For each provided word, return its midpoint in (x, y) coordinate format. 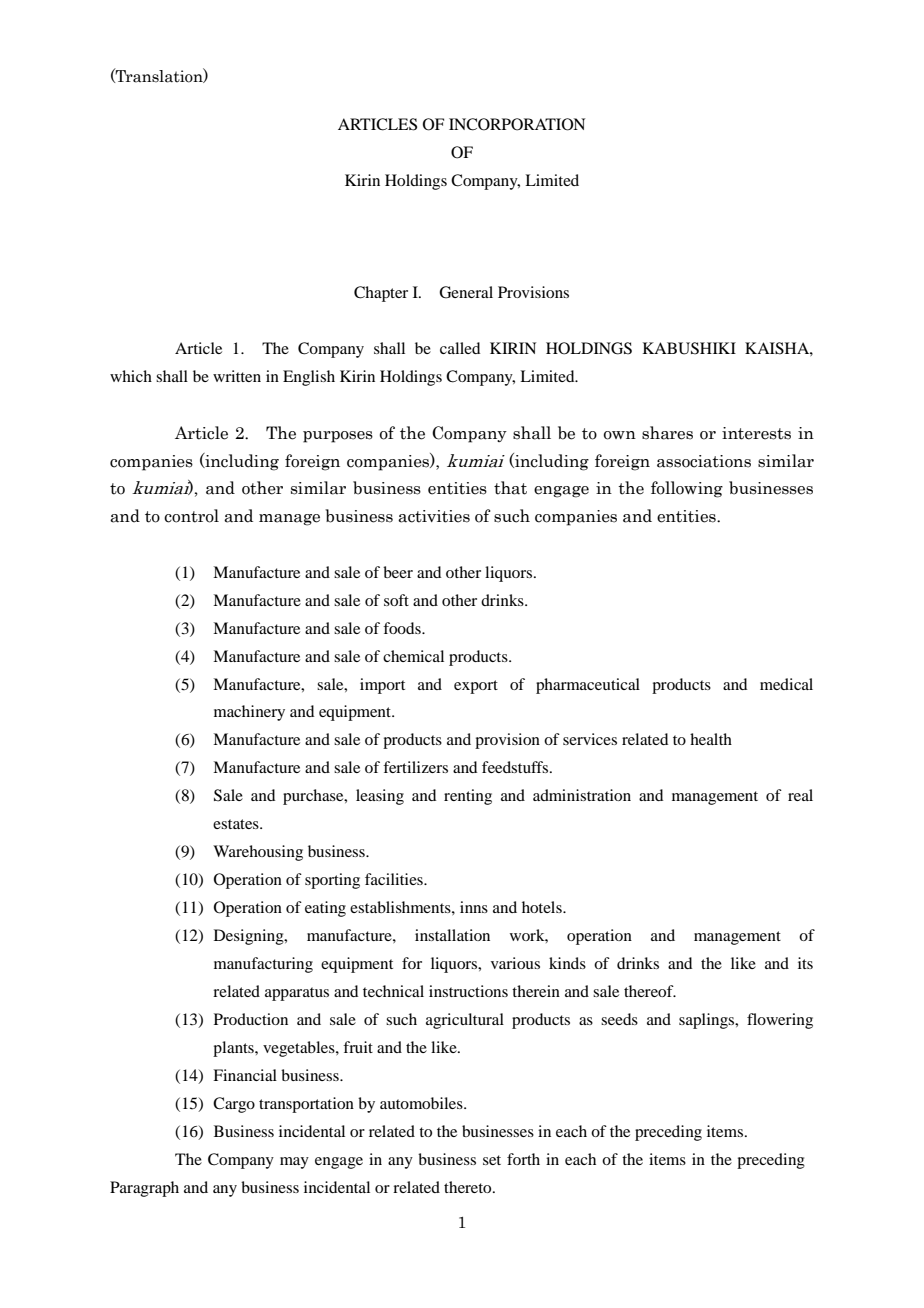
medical (786, 684)
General (466, 292)
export (476, 687)
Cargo (234, 1105)
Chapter (381, 294)
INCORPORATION (517, 124)
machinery (249, 713)
